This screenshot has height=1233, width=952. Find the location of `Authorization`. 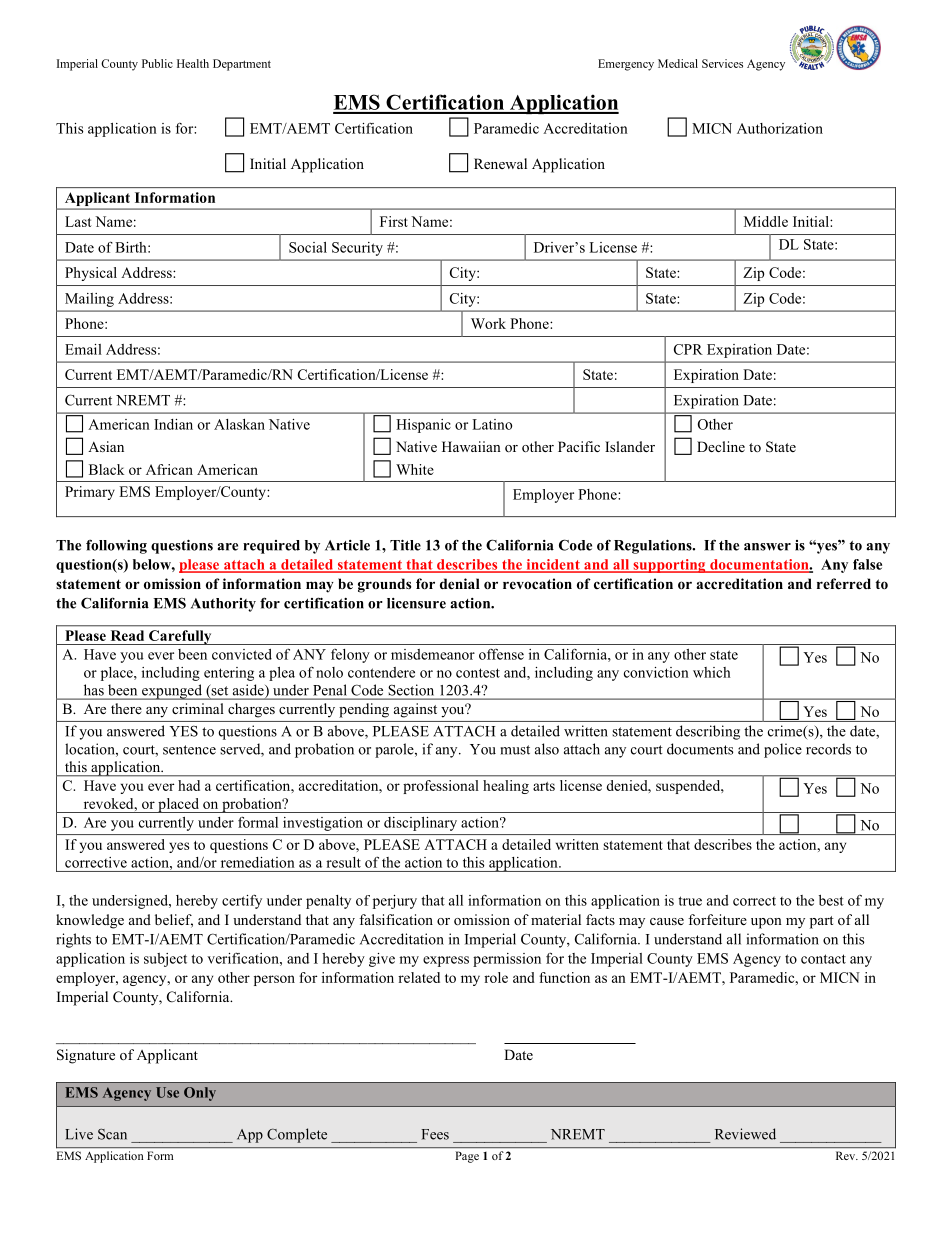

Authorization is located at coordinates (780, 128).
